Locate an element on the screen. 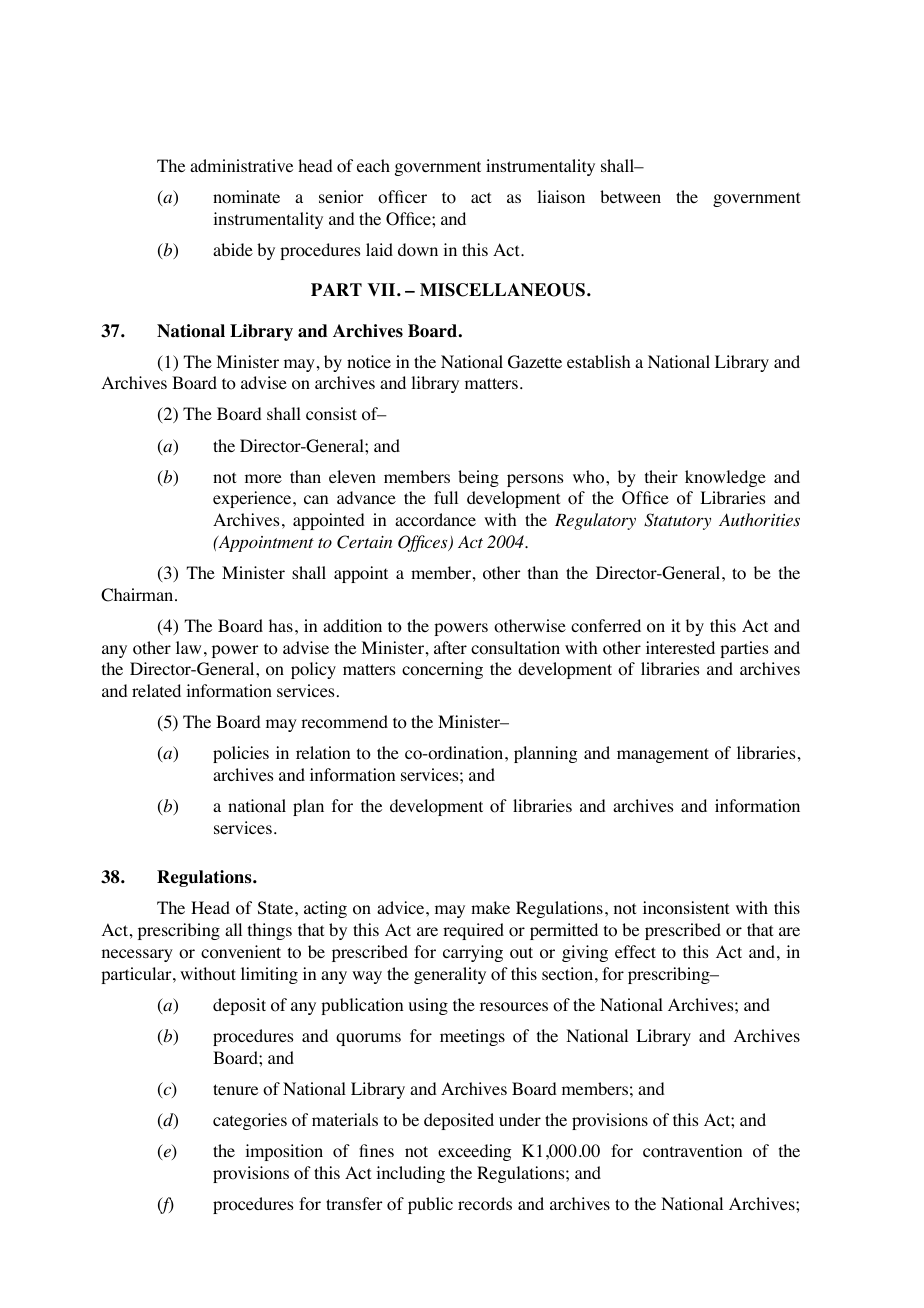 Image resolution: width=924 pixels, height=1308 pixels. experience is located at coordinates (253, 499).
